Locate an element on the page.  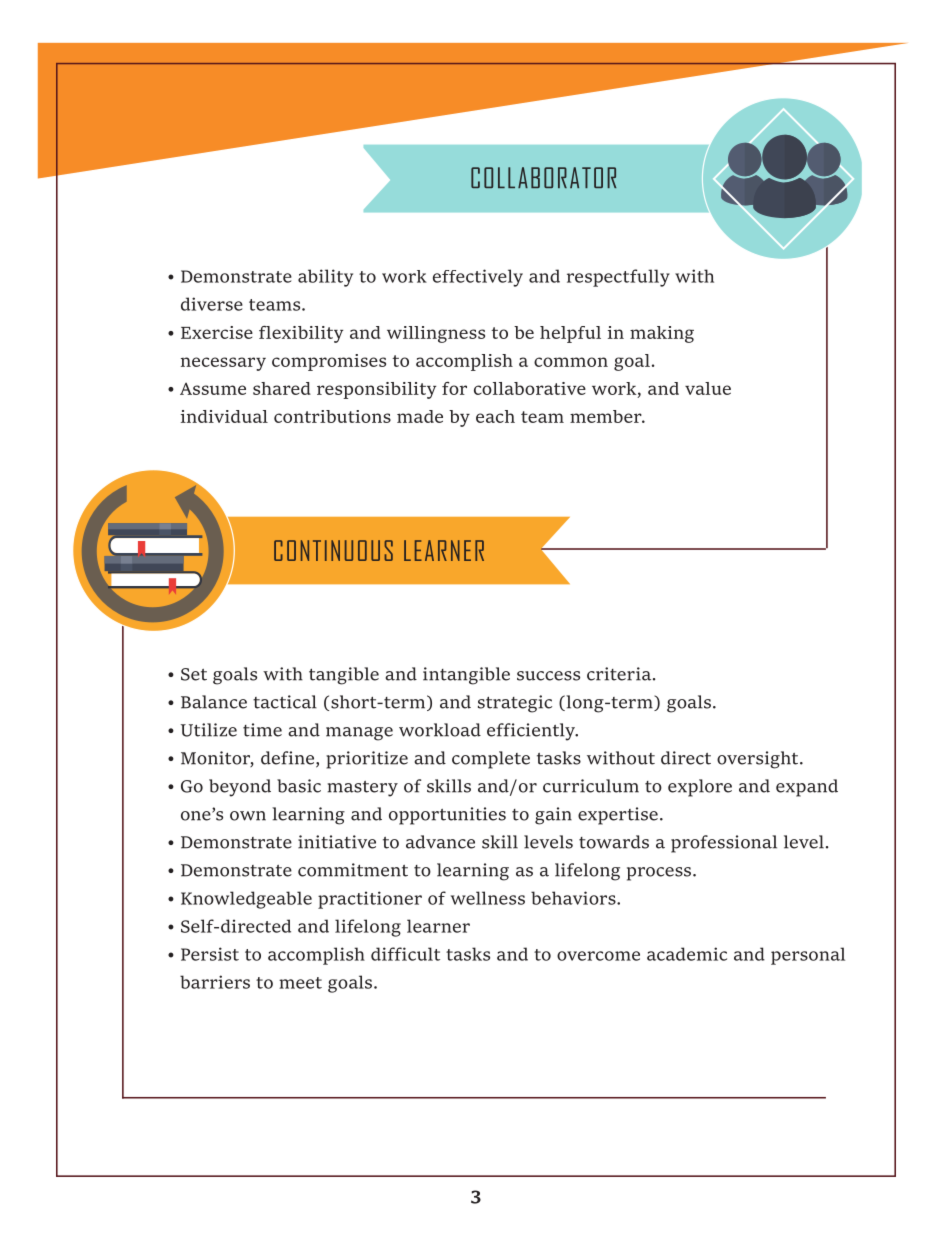
value is located at coordinates (708, 388).
